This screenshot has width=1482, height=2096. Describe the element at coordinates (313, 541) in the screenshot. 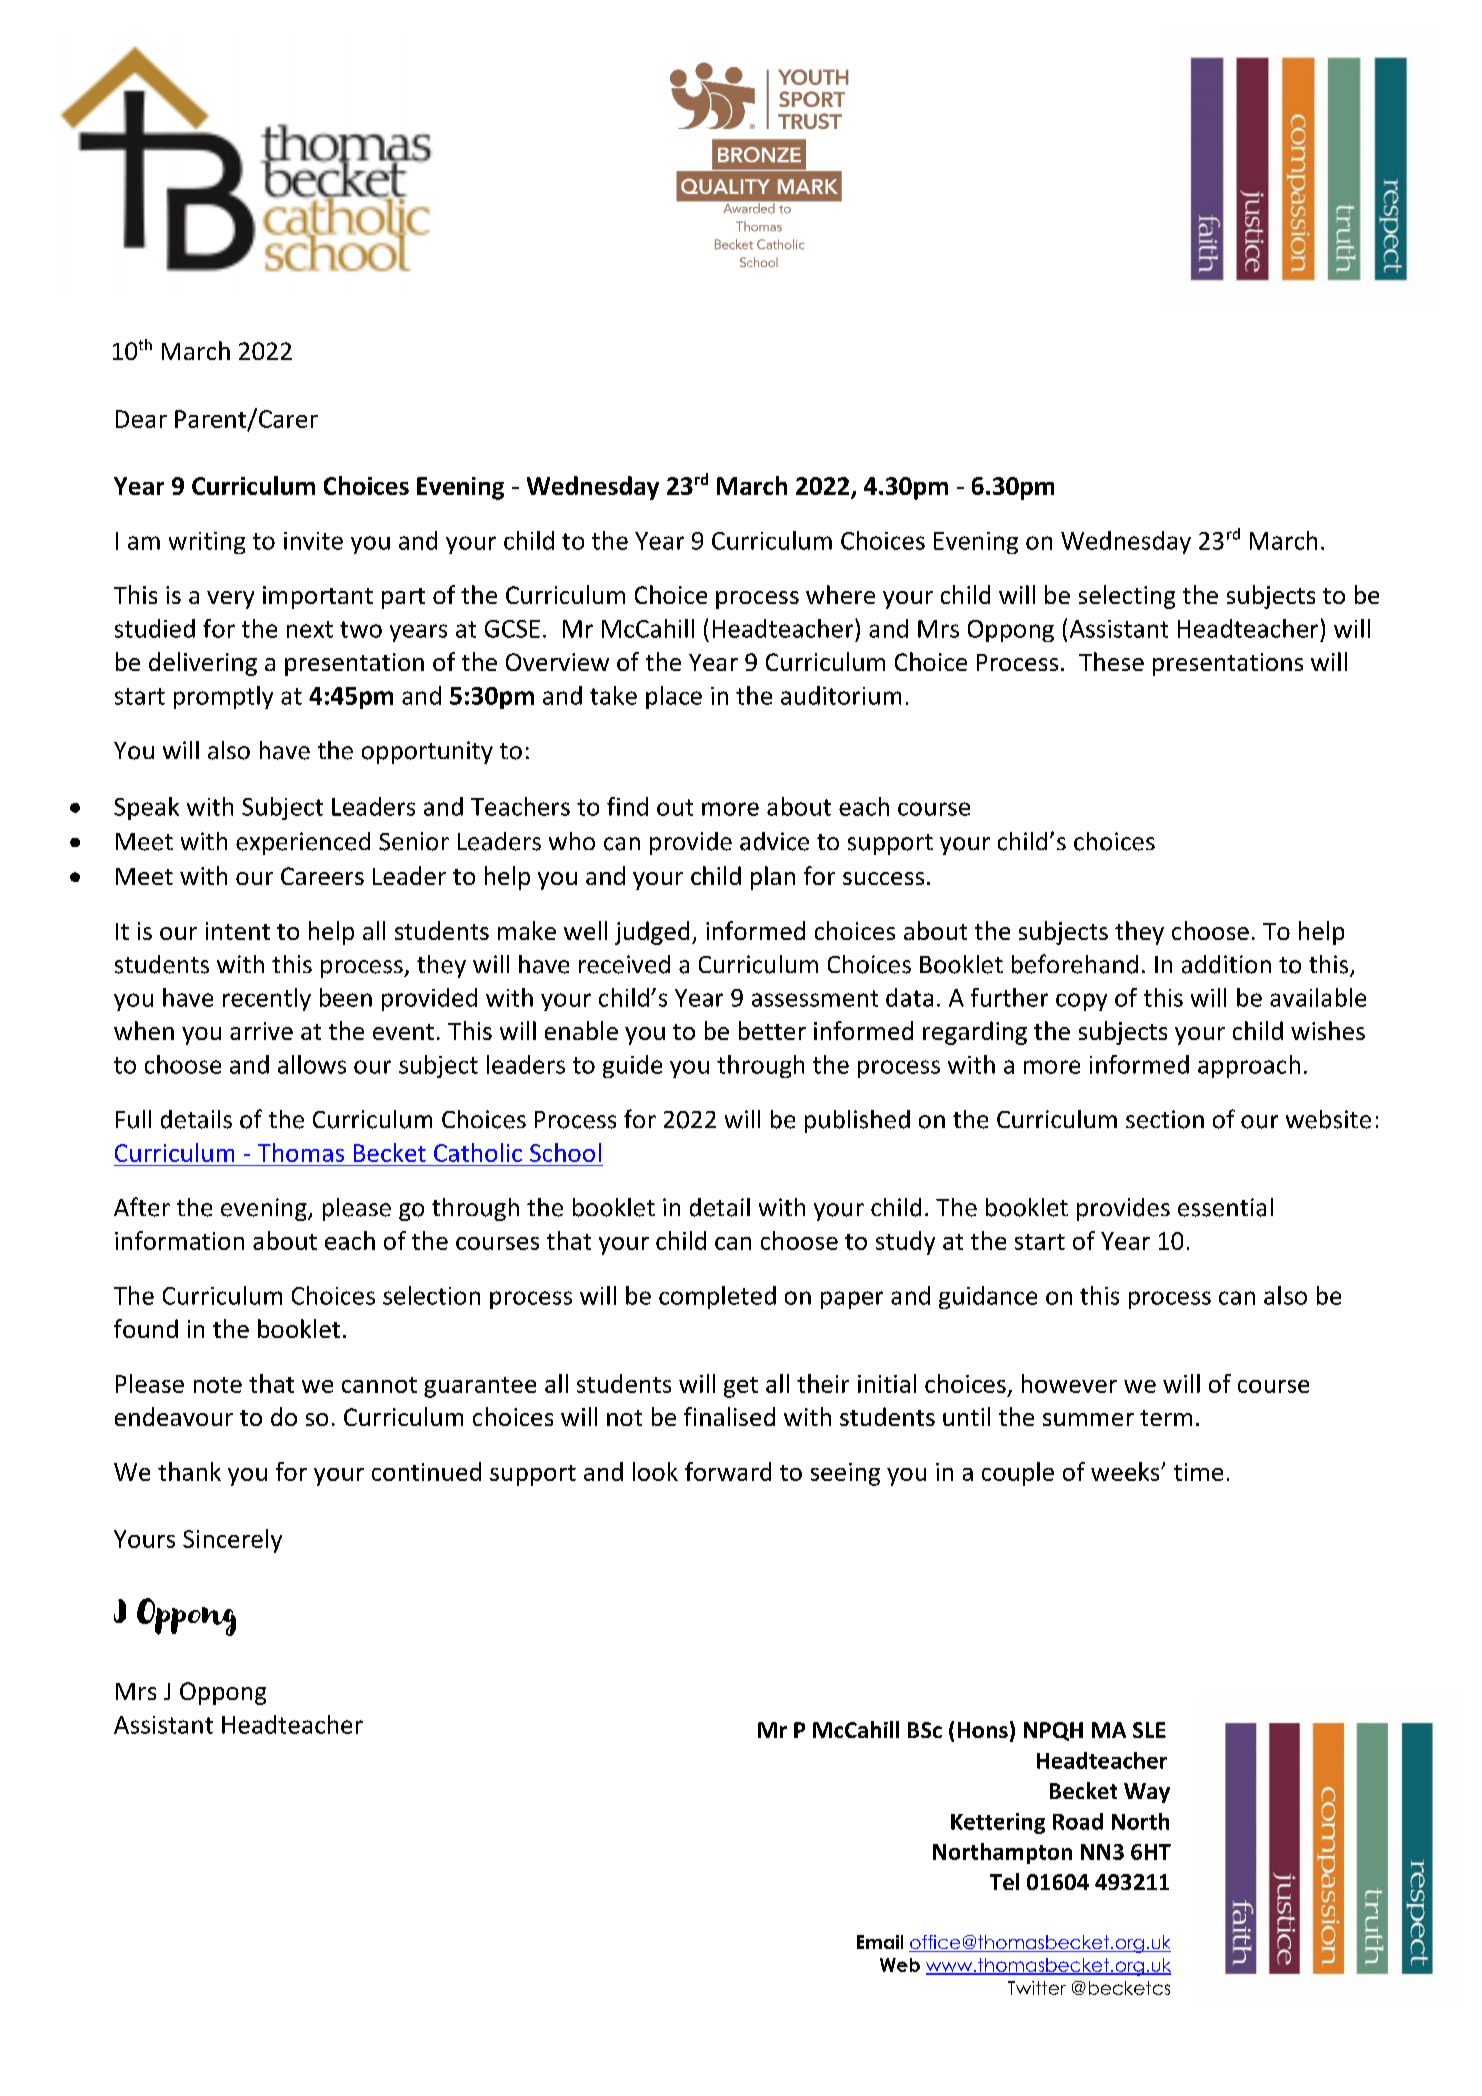

I see `invite` at that location.
